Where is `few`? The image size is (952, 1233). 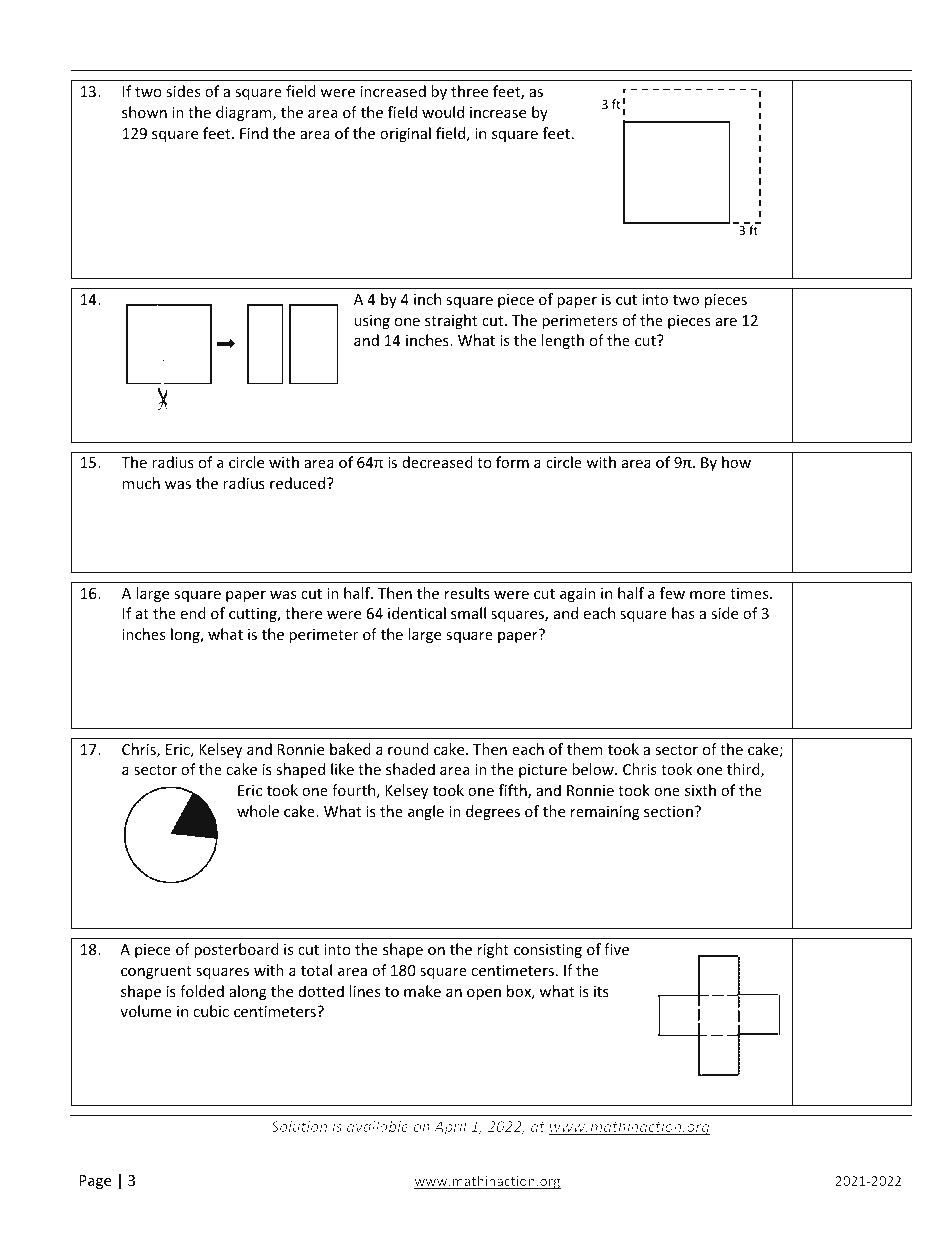
few is located at coordinates (672, 593).
